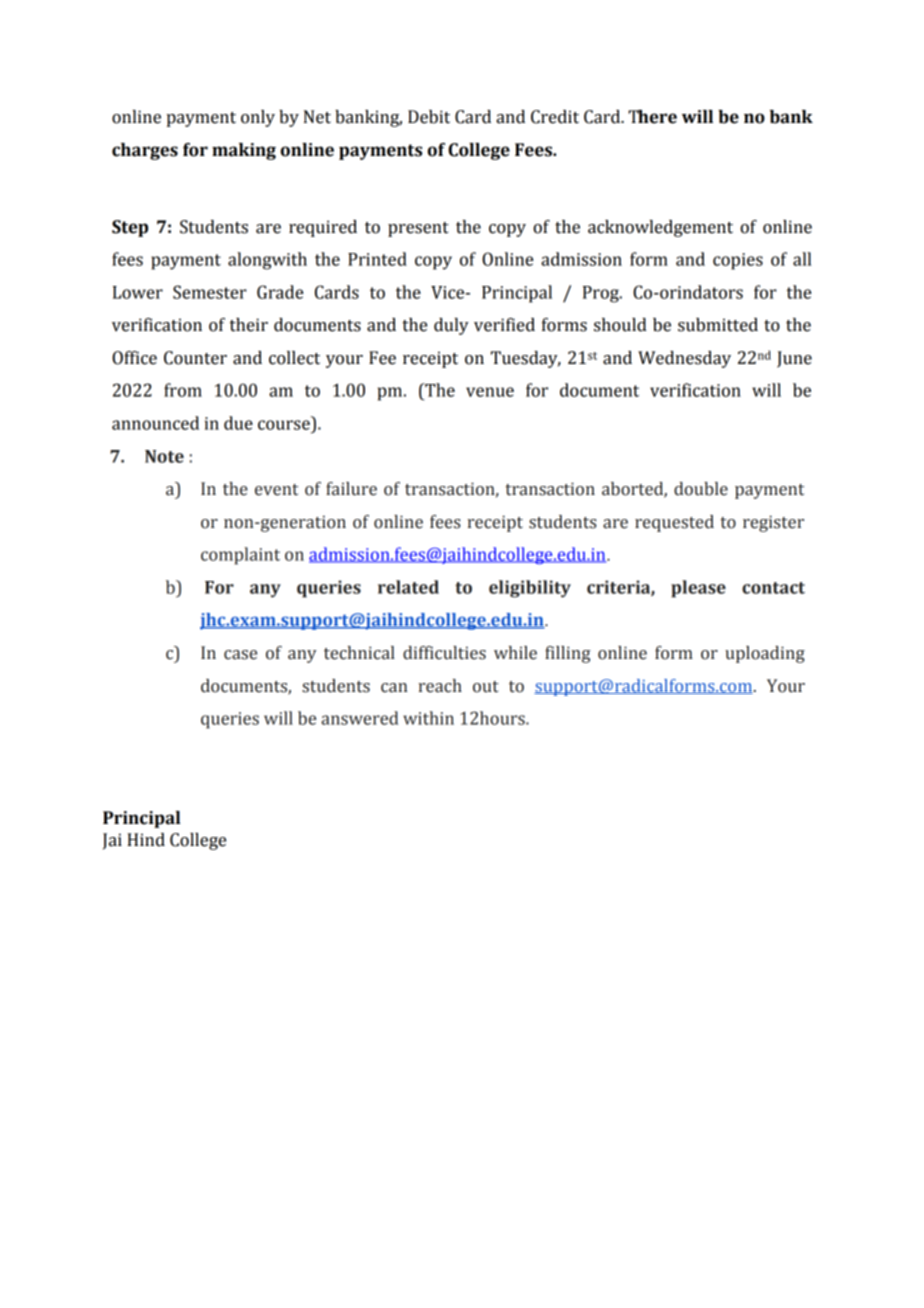  What do you see at coordinates (238, 423) in the image?
I see `due` at bounding box center [238, 423].
